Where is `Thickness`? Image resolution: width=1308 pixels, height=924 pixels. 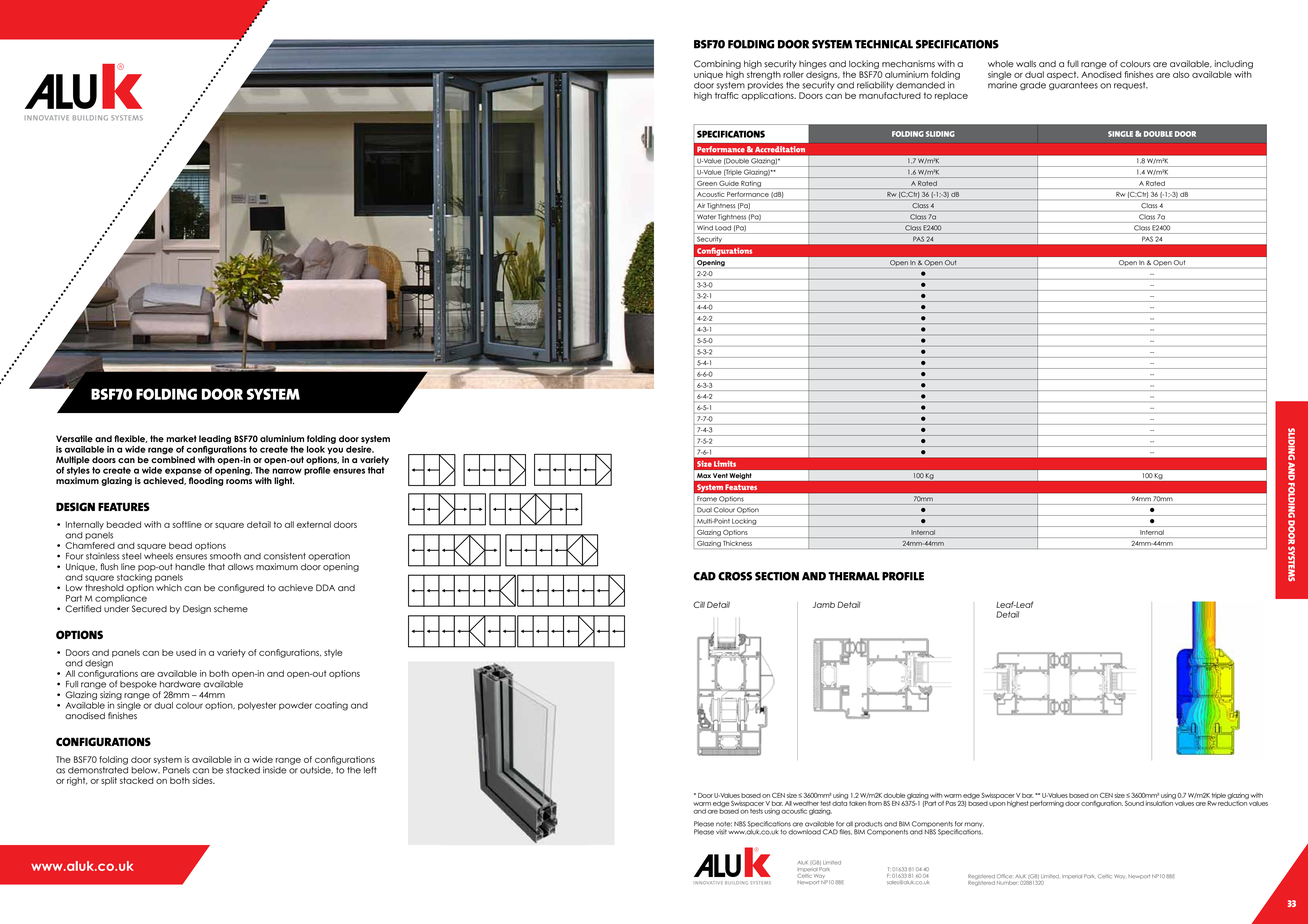 Thickness is located at coordinates (738, 543).
